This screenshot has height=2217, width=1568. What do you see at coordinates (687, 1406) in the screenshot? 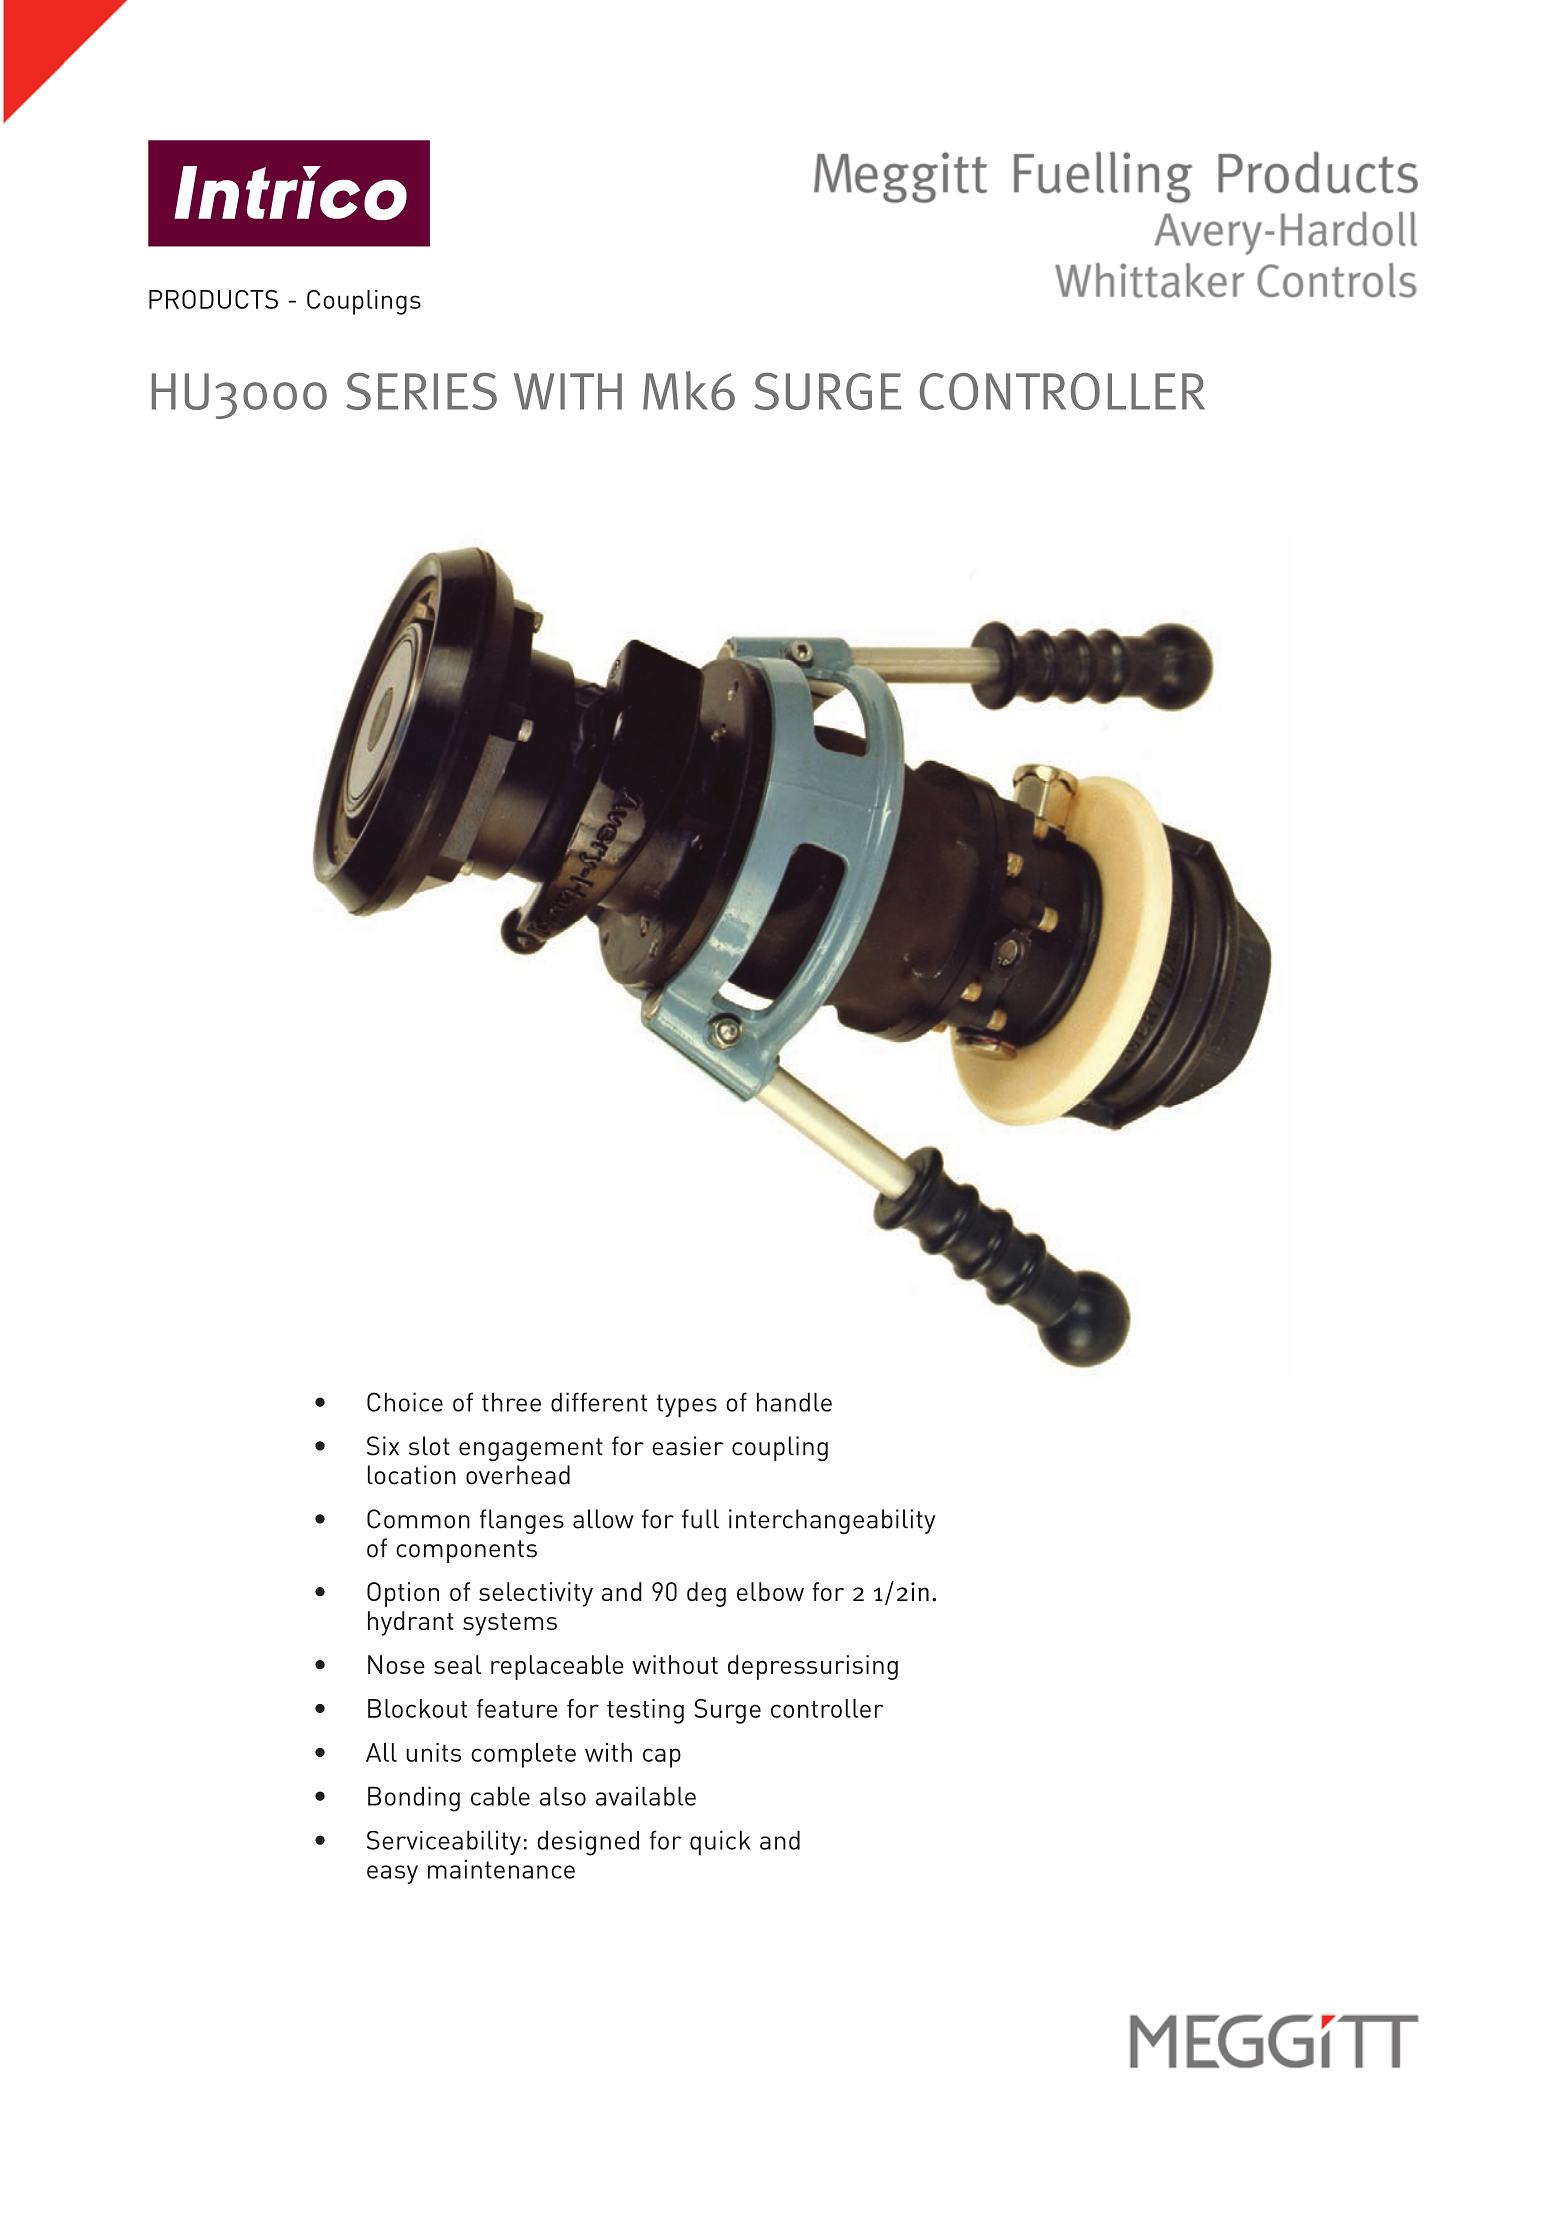
I see `types` at bounding box center [687, 1406].
